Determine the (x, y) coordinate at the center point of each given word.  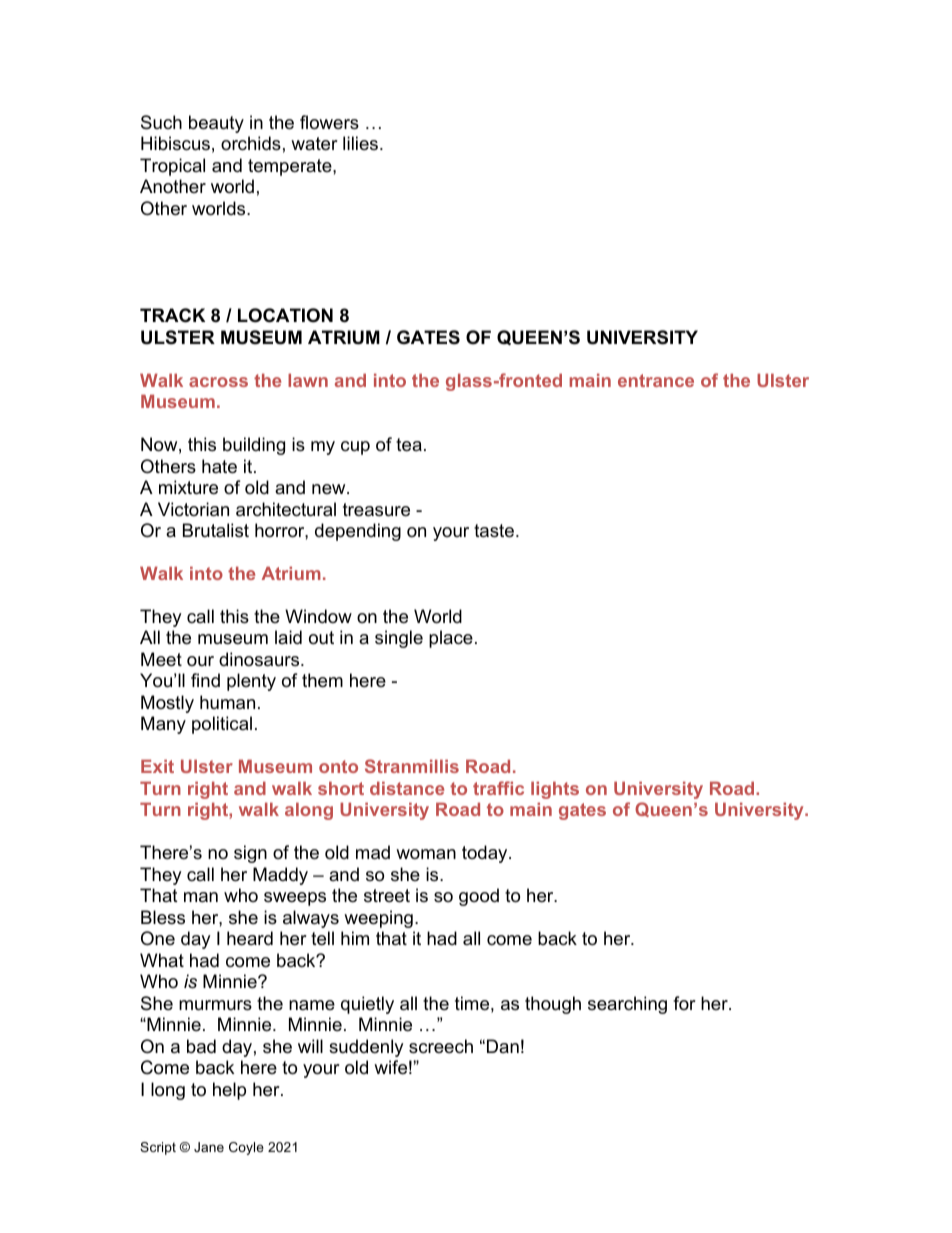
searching (627, 1005)
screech (441, 1046)
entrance (656, 380)
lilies (362, 143)
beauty (216, 124)
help (229, 1091)
